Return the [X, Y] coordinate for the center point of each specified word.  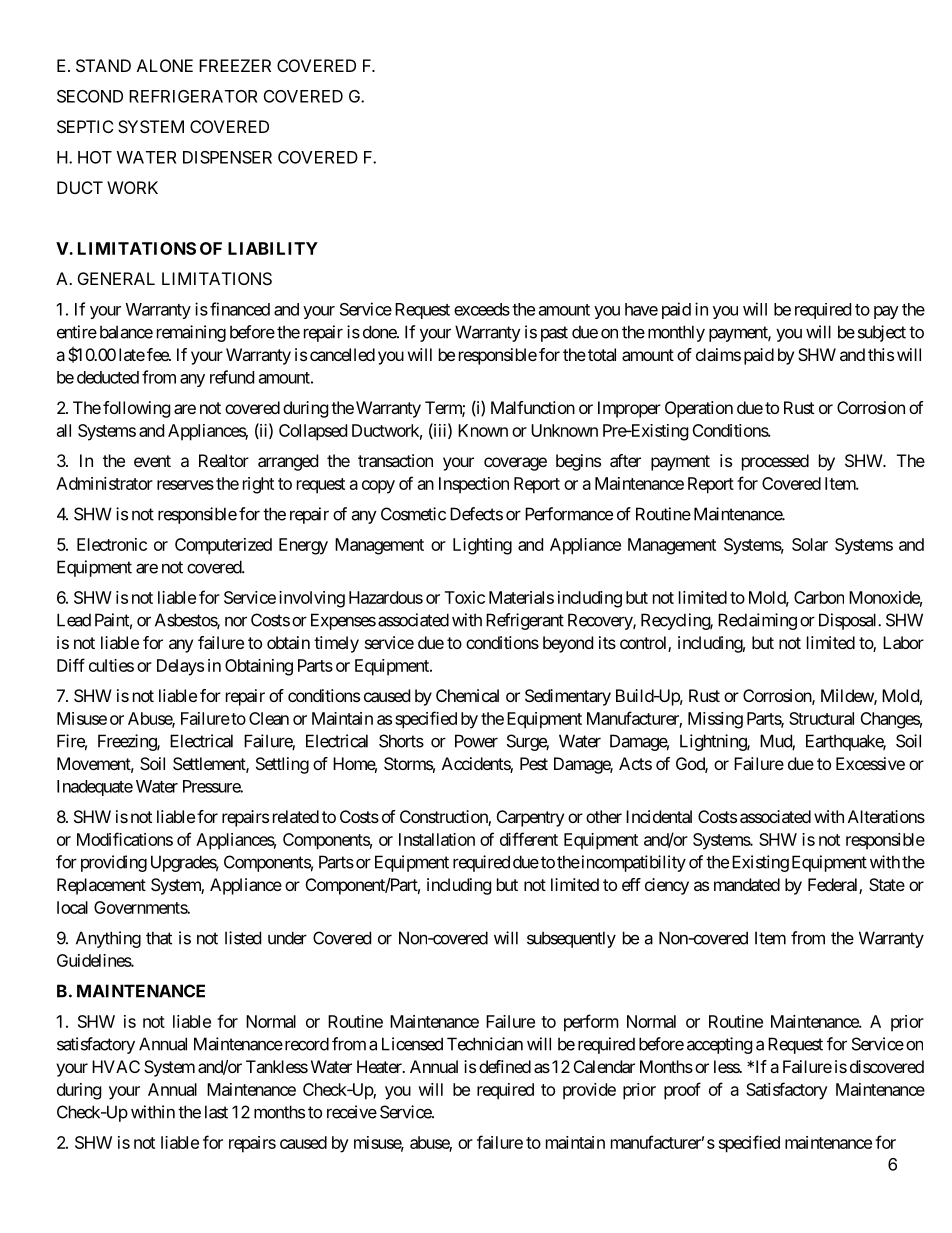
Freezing [128, 742]
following [137, 409]
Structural [821, 718]
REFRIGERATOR [193, 96]
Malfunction [533, 407]
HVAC [116, 1066]
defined [505, 1066]
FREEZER [235, 65]
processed [775, 462]
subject [882, 333]
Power [476, 741]
